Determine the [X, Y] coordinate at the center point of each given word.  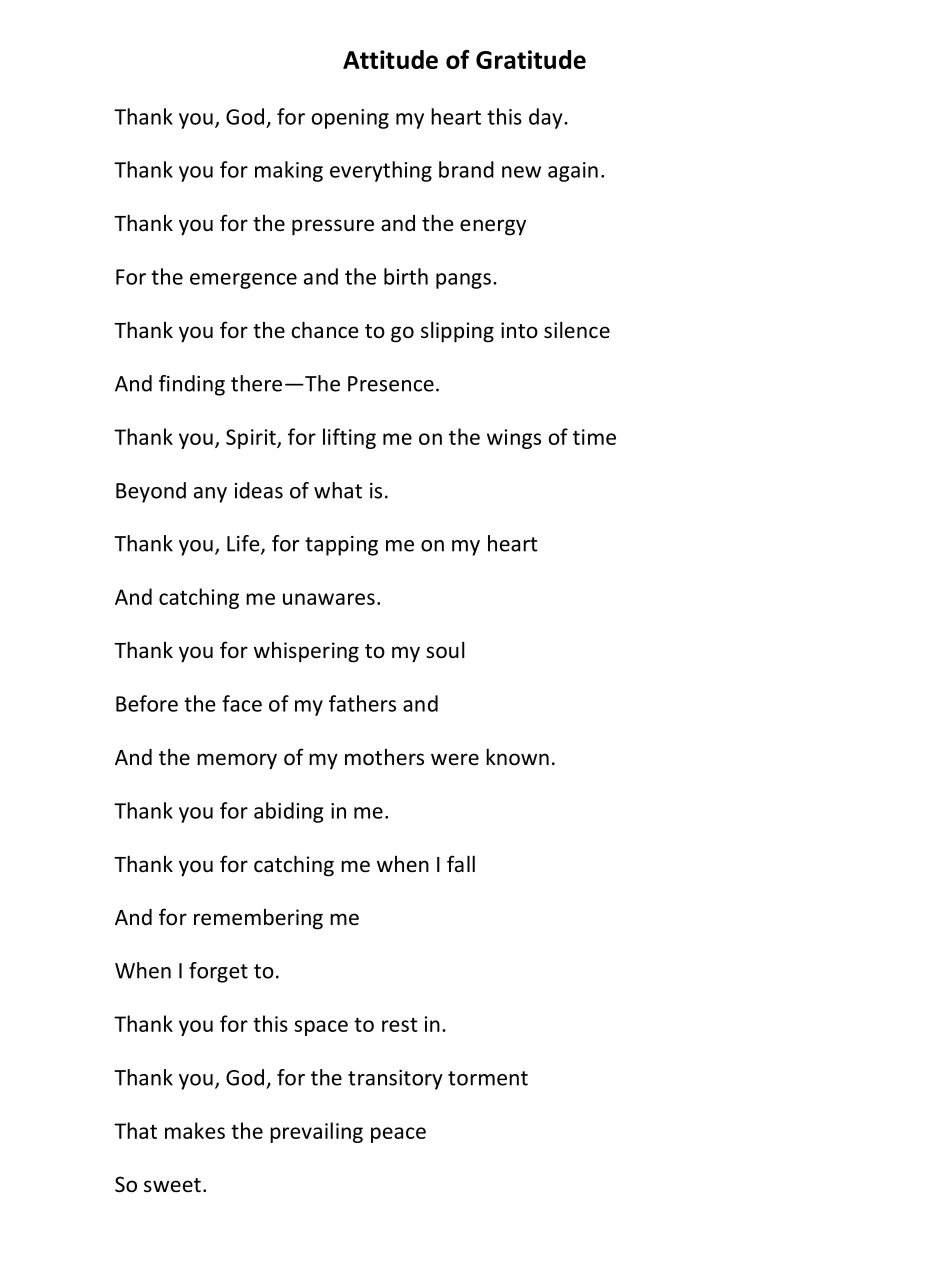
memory [237, 761]
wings [514, 439]
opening [350, 119]
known [517, 757]
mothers [384, 757]
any [210, 495]
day [547, 118]
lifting [349, 438]
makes [195, 1130]
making [289, 171]
